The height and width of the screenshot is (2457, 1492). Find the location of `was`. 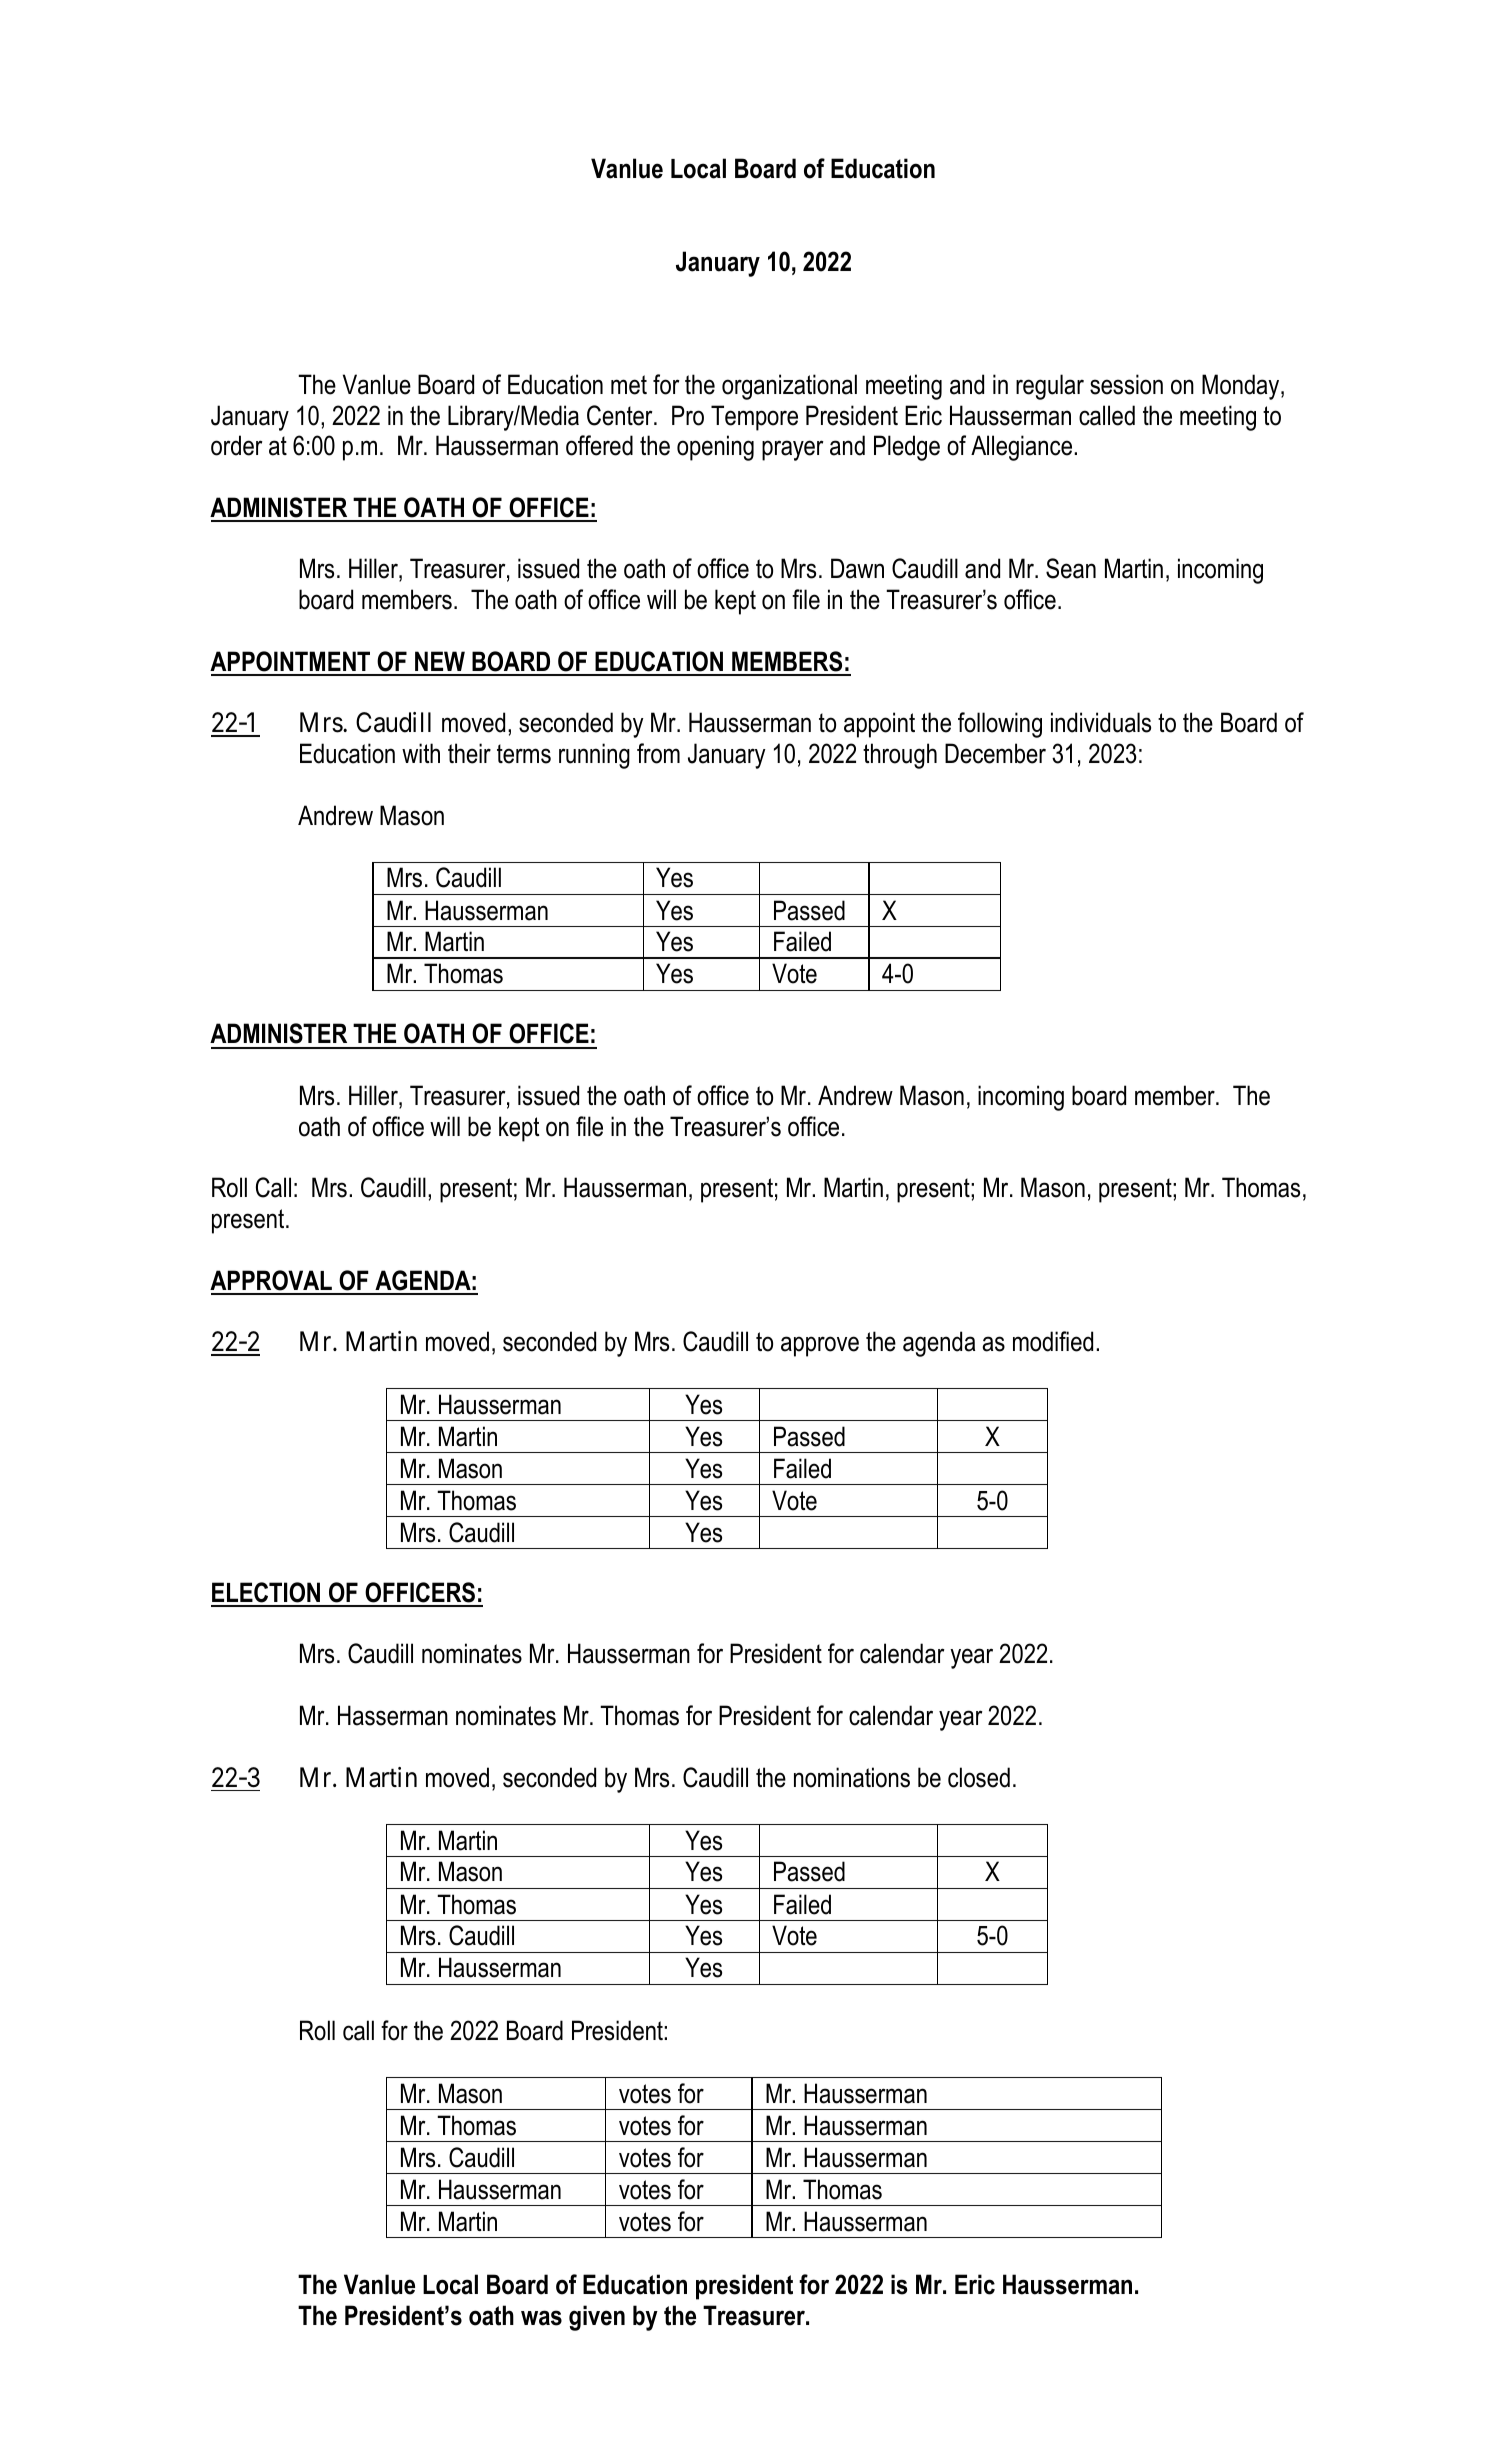

was is located at coordinates (541, 2318).
